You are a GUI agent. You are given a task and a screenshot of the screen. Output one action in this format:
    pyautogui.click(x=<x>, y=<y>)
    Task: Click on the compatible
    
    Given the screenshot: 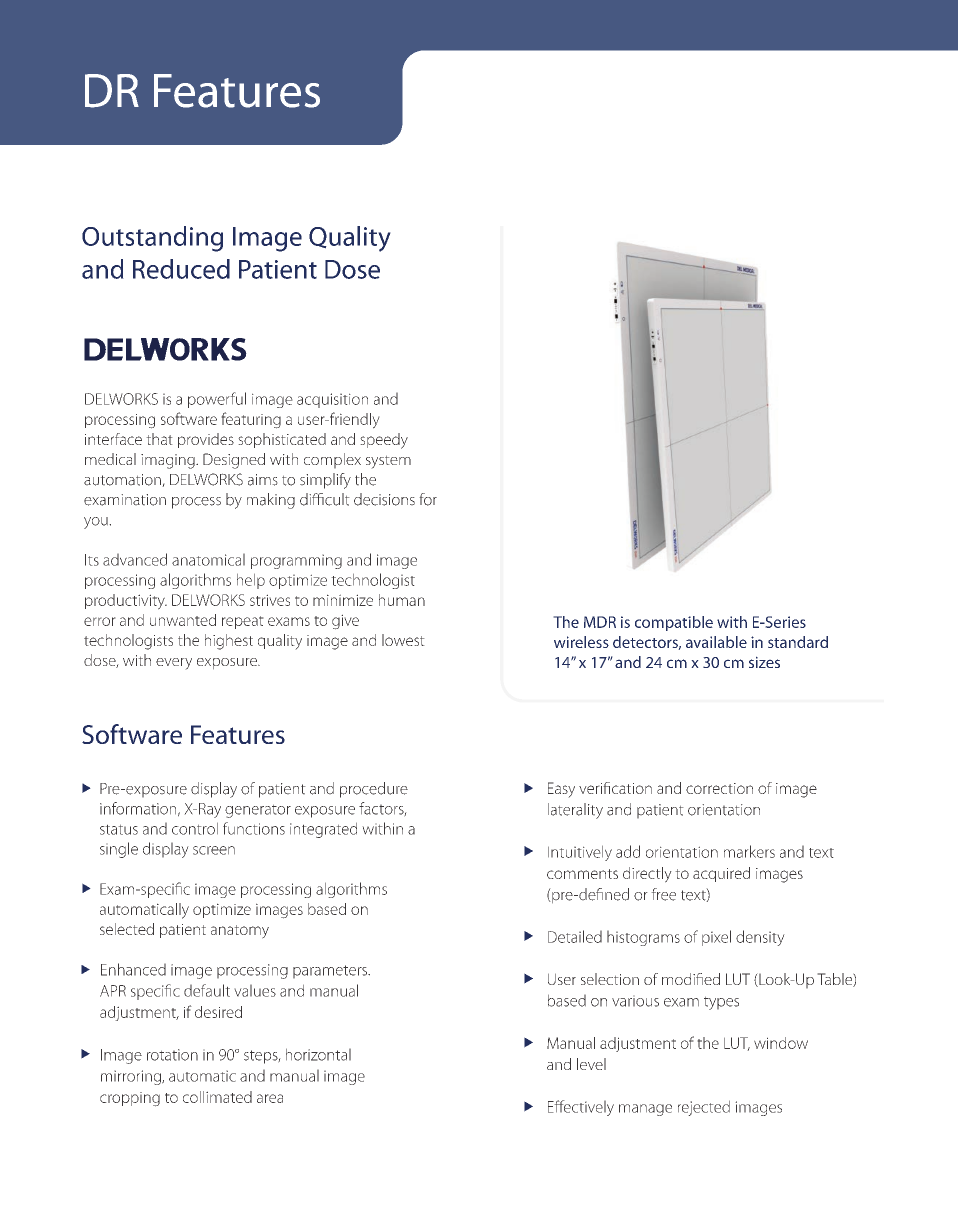 What is the action you would take?
    pyautogui.click(x=674, y=623)
